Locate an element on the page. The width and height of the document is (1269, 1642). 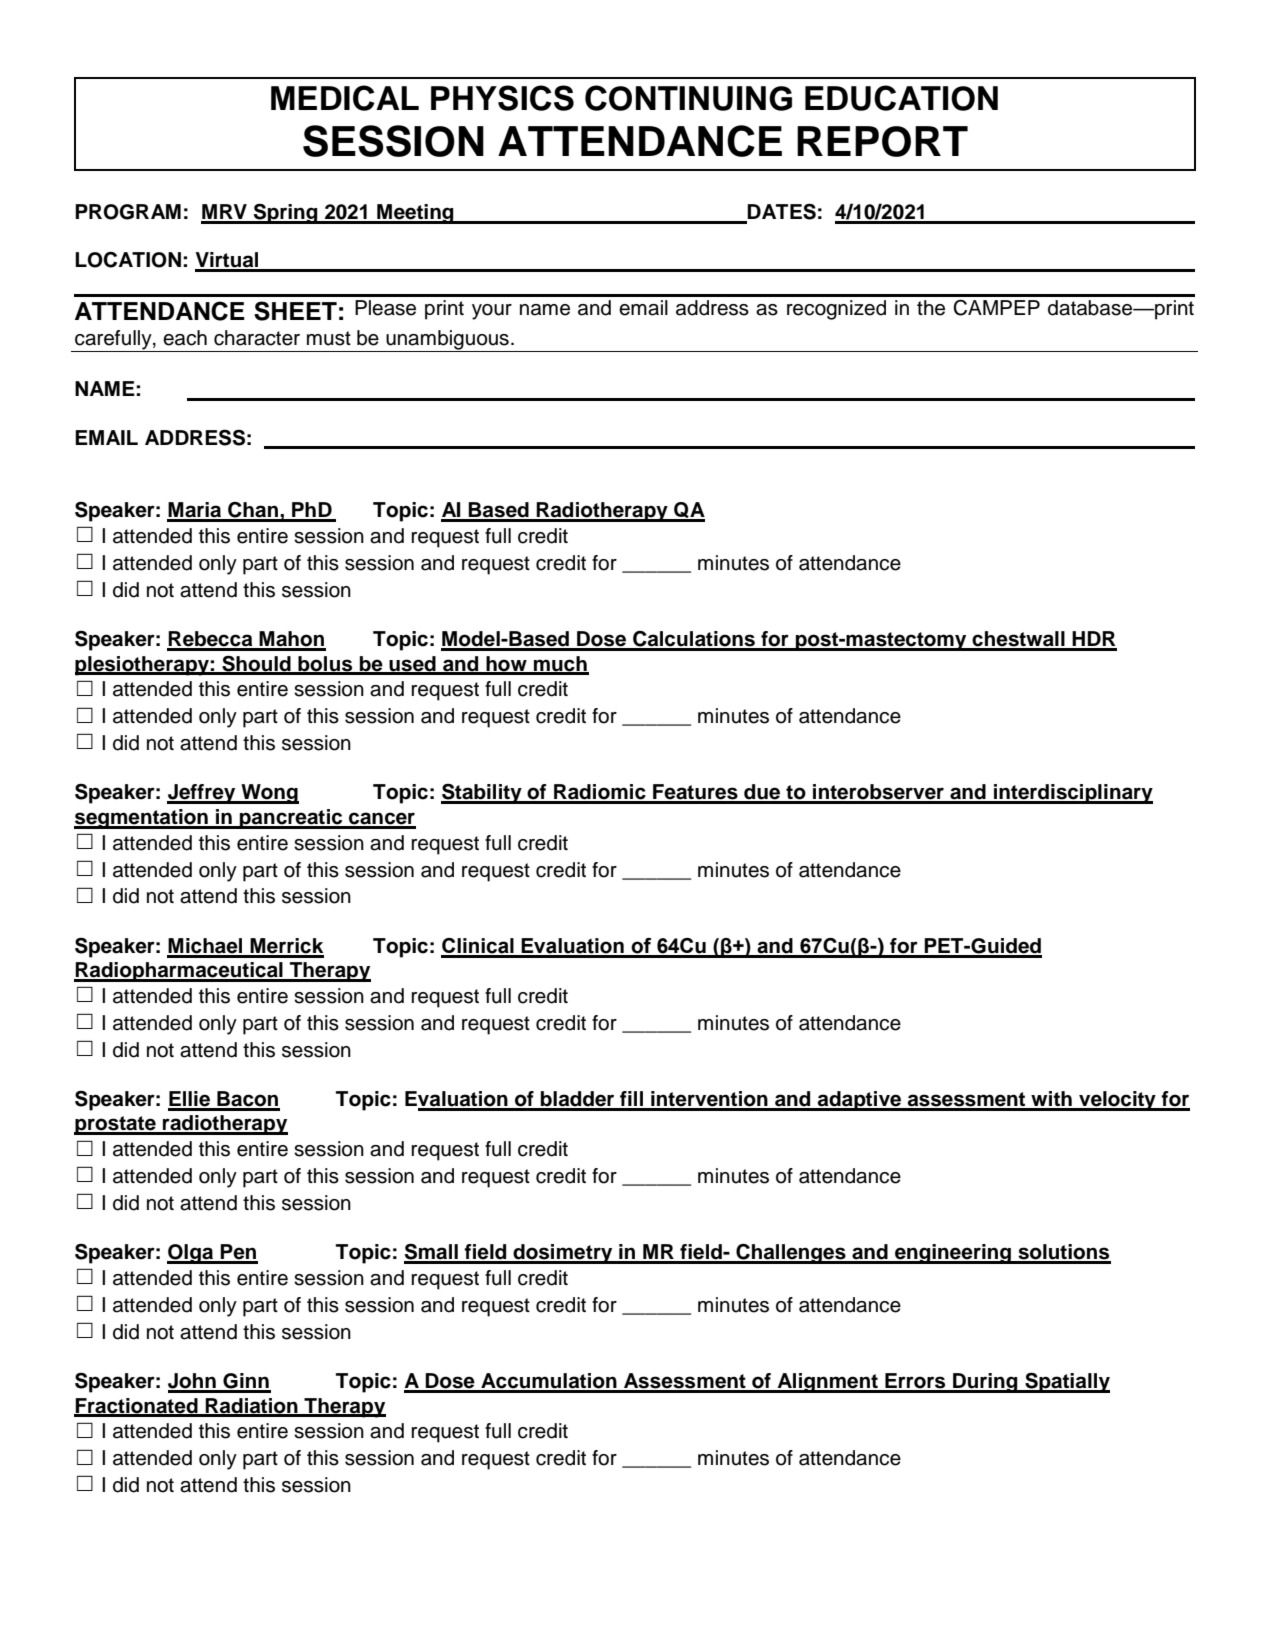
prostate is located at coordinates (116, 1125).
